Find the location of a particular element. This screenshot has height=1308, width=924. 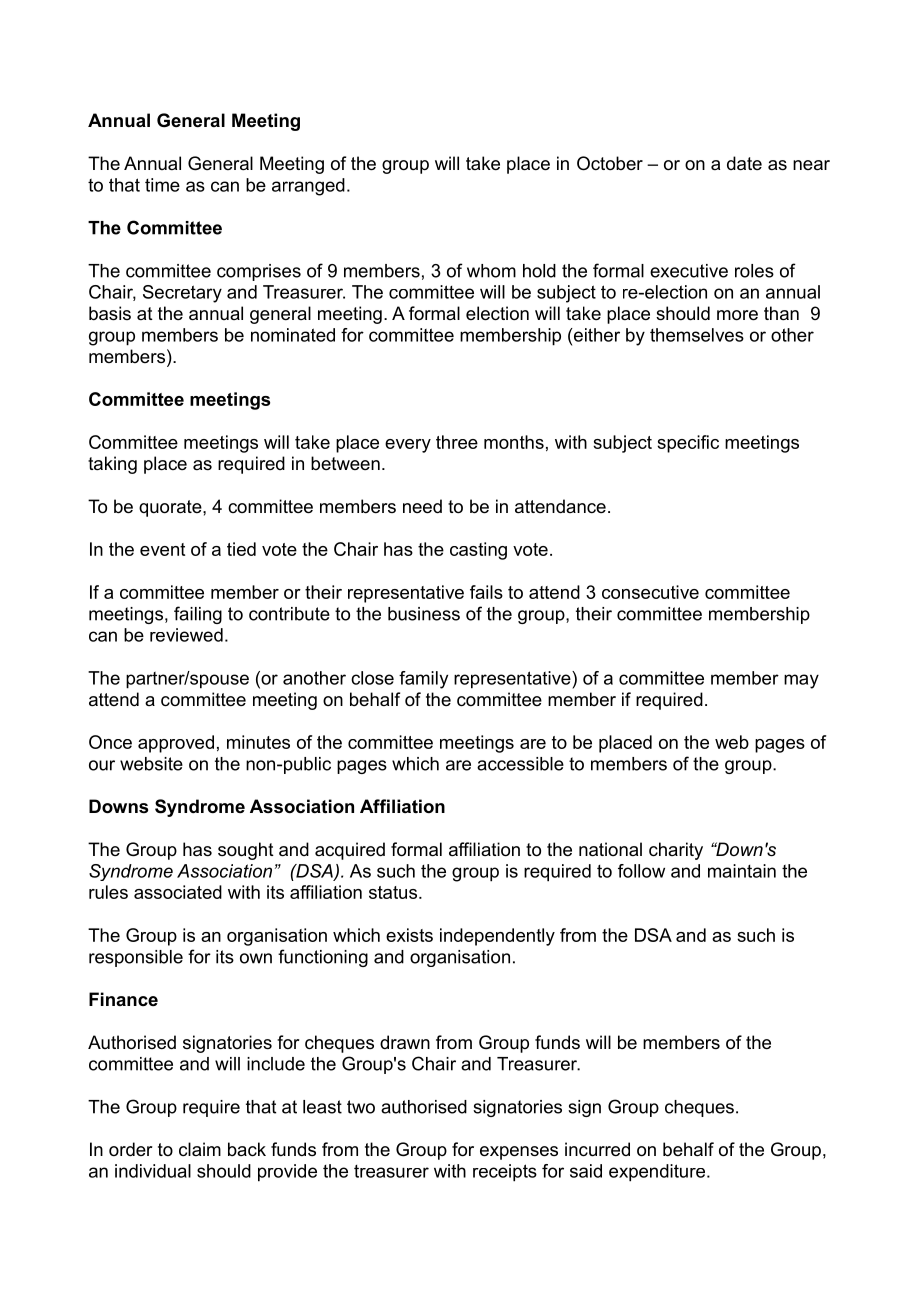

family is located at coordinates (423, 680).
